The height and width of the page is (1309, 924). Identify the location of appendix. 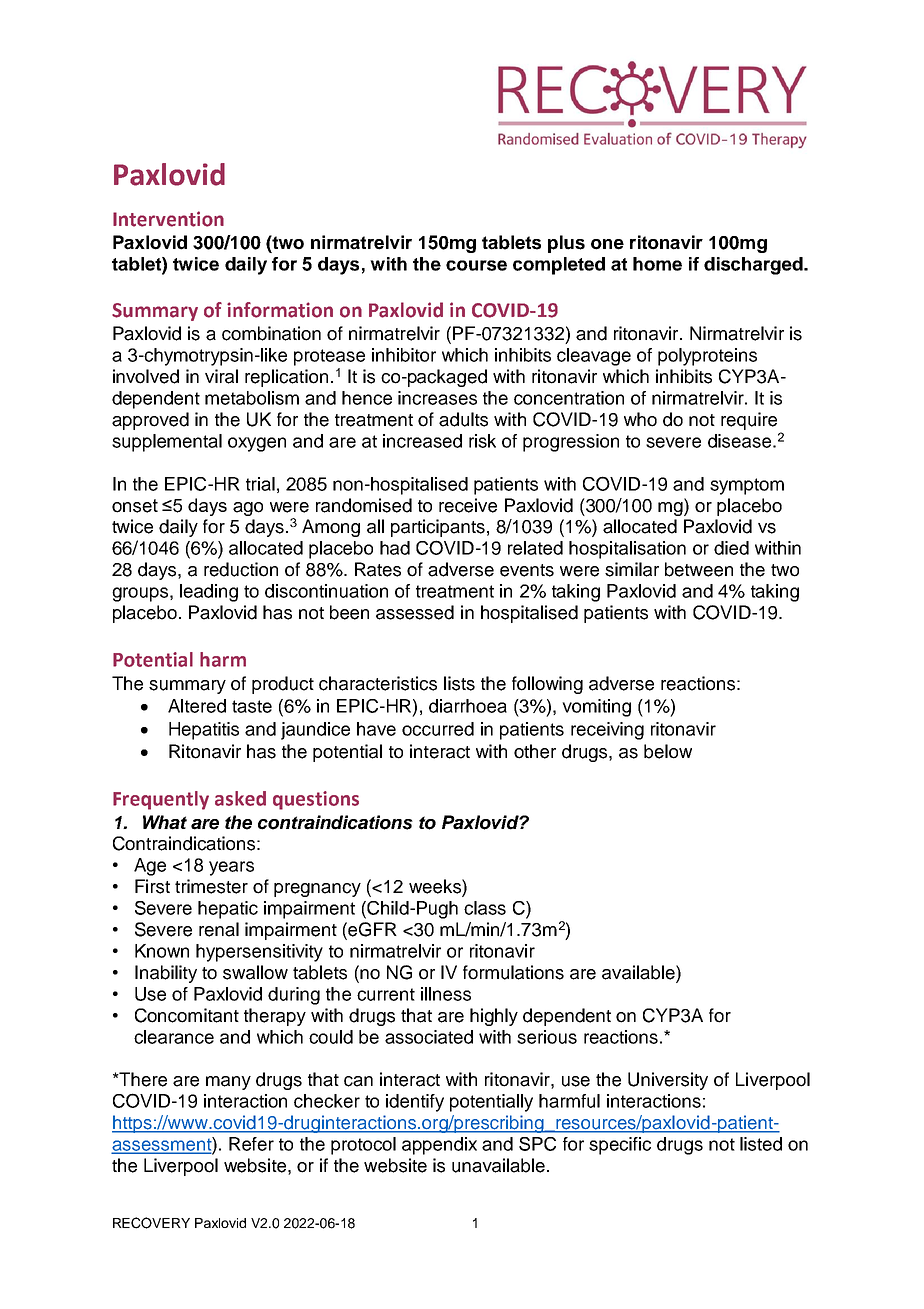
(439, 1146).
